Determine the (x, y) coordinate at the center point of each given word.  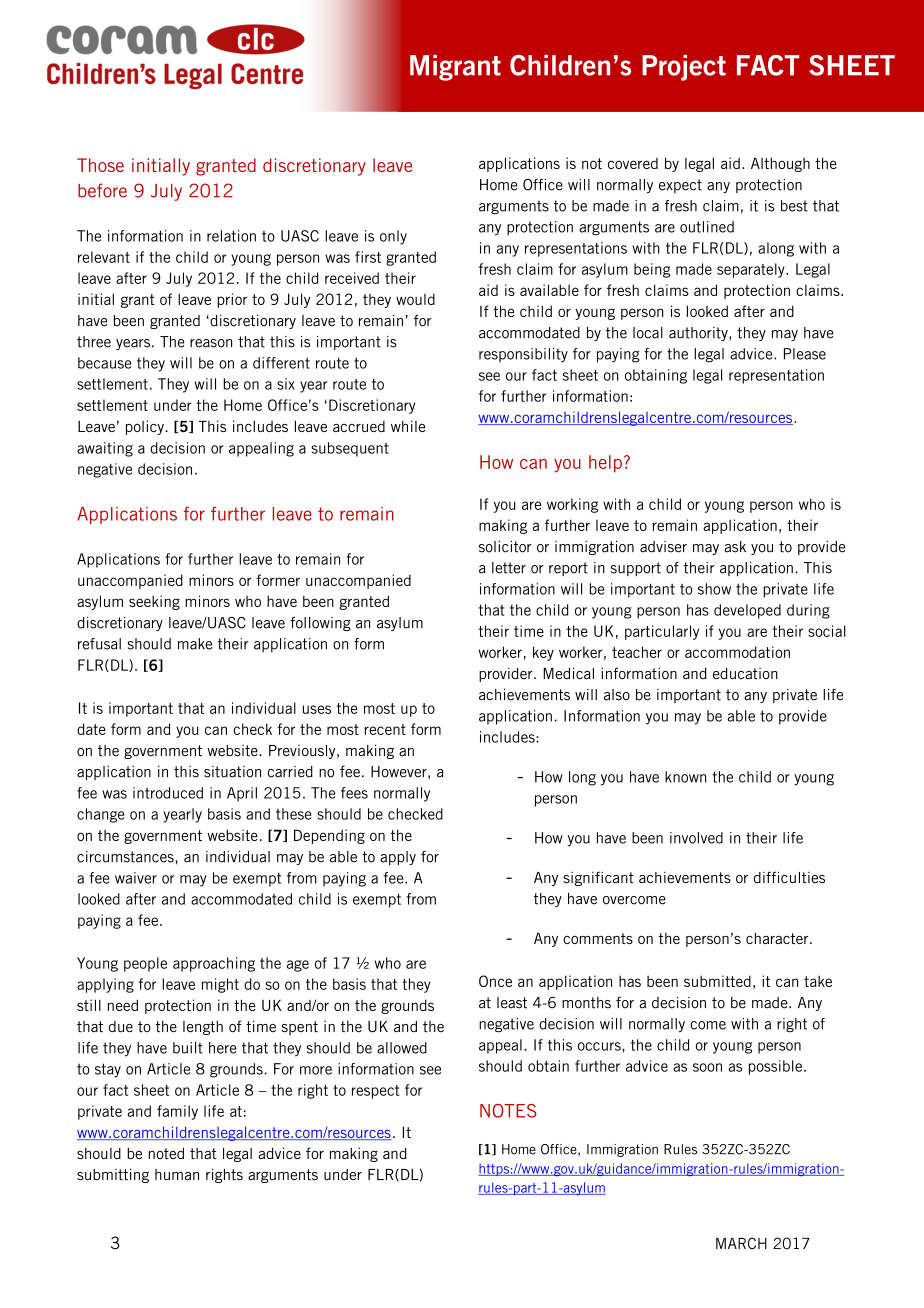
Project (684, 68)
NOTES (508, 1111)
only (393, 237)
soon (707, 1067)
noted (166, 1153)
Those (100, 165)
